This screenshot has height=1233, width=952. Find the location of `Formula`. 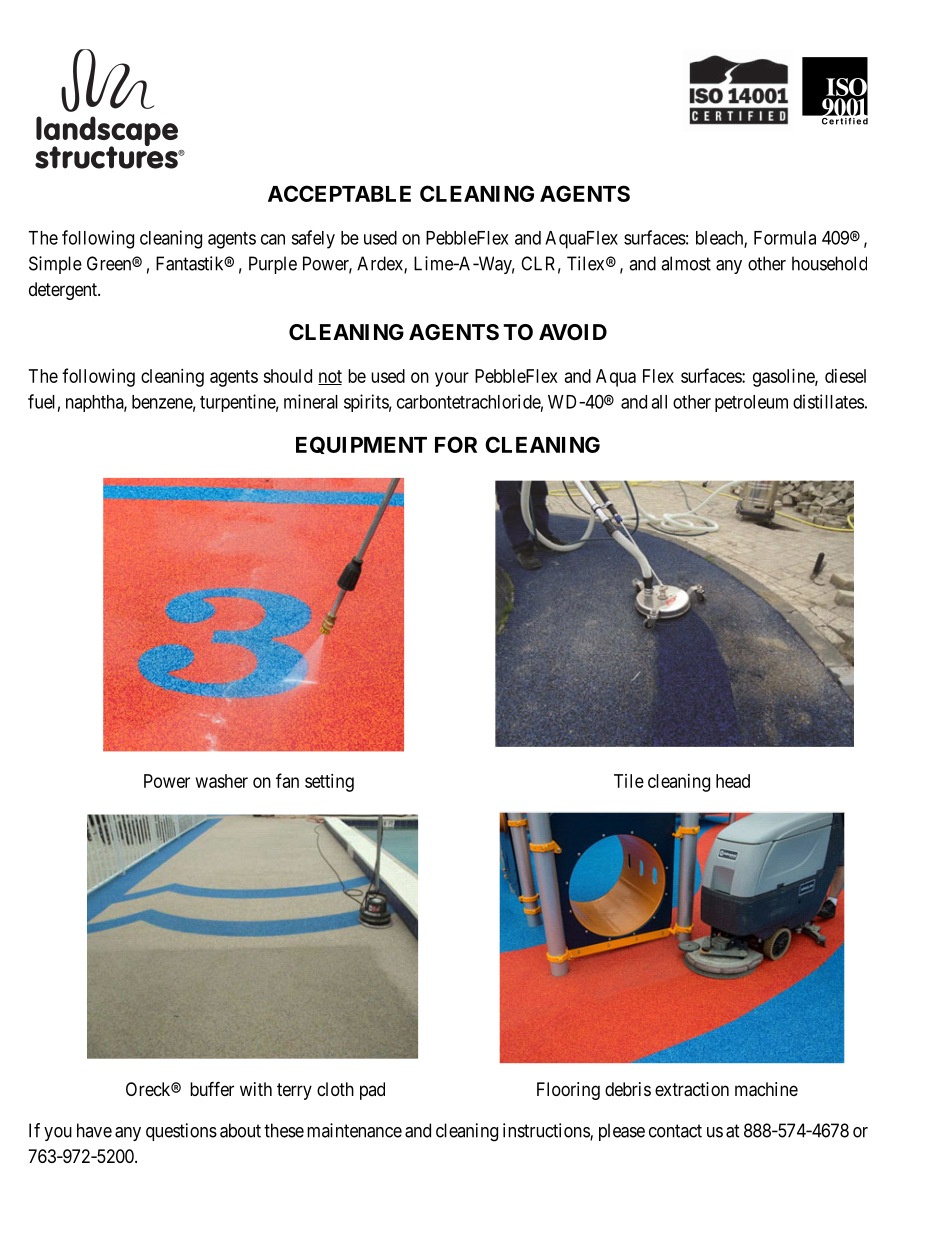

Formula is located at coordinates (785, 238).
